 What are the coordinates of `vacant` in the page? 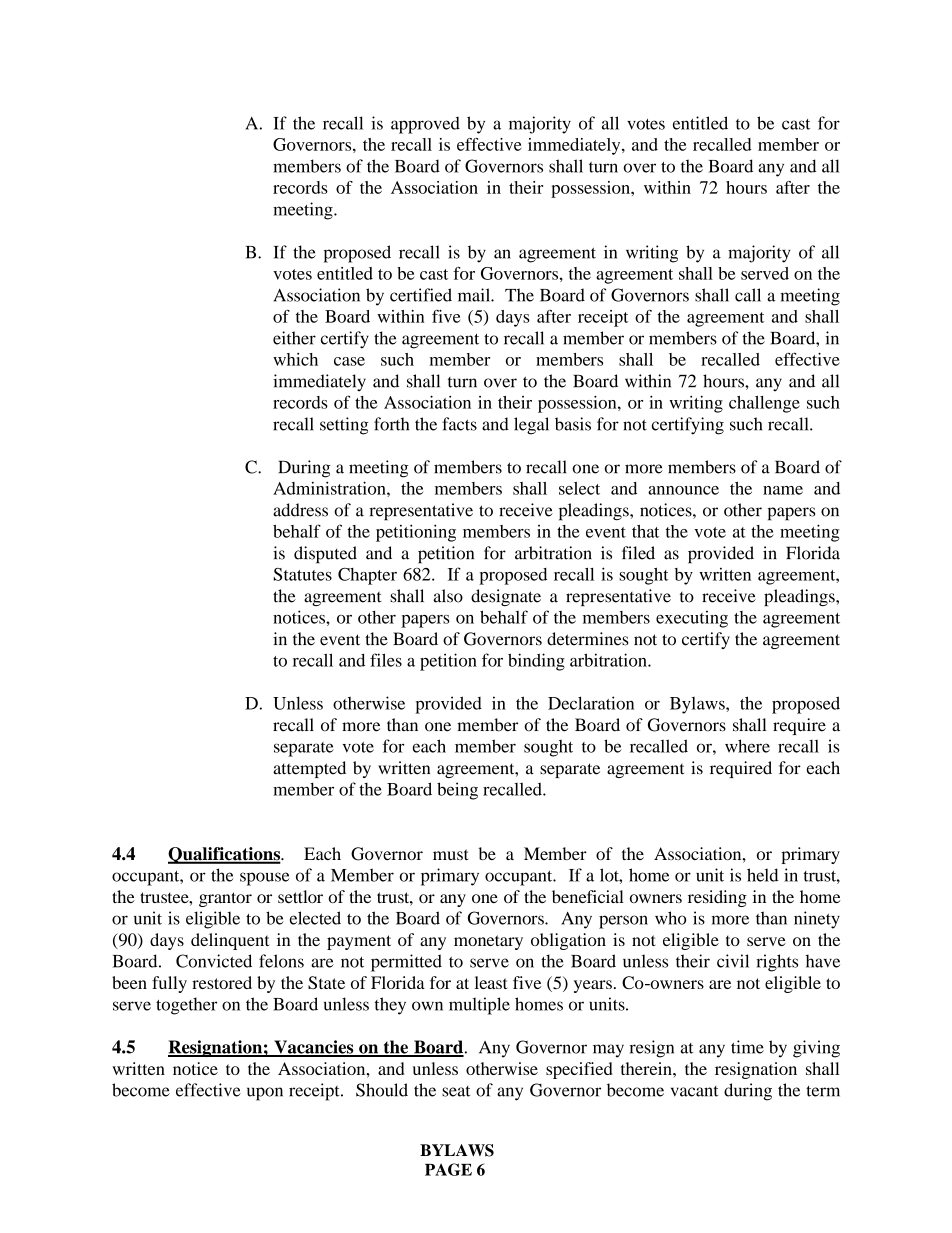 It's located at (694, 1091).
